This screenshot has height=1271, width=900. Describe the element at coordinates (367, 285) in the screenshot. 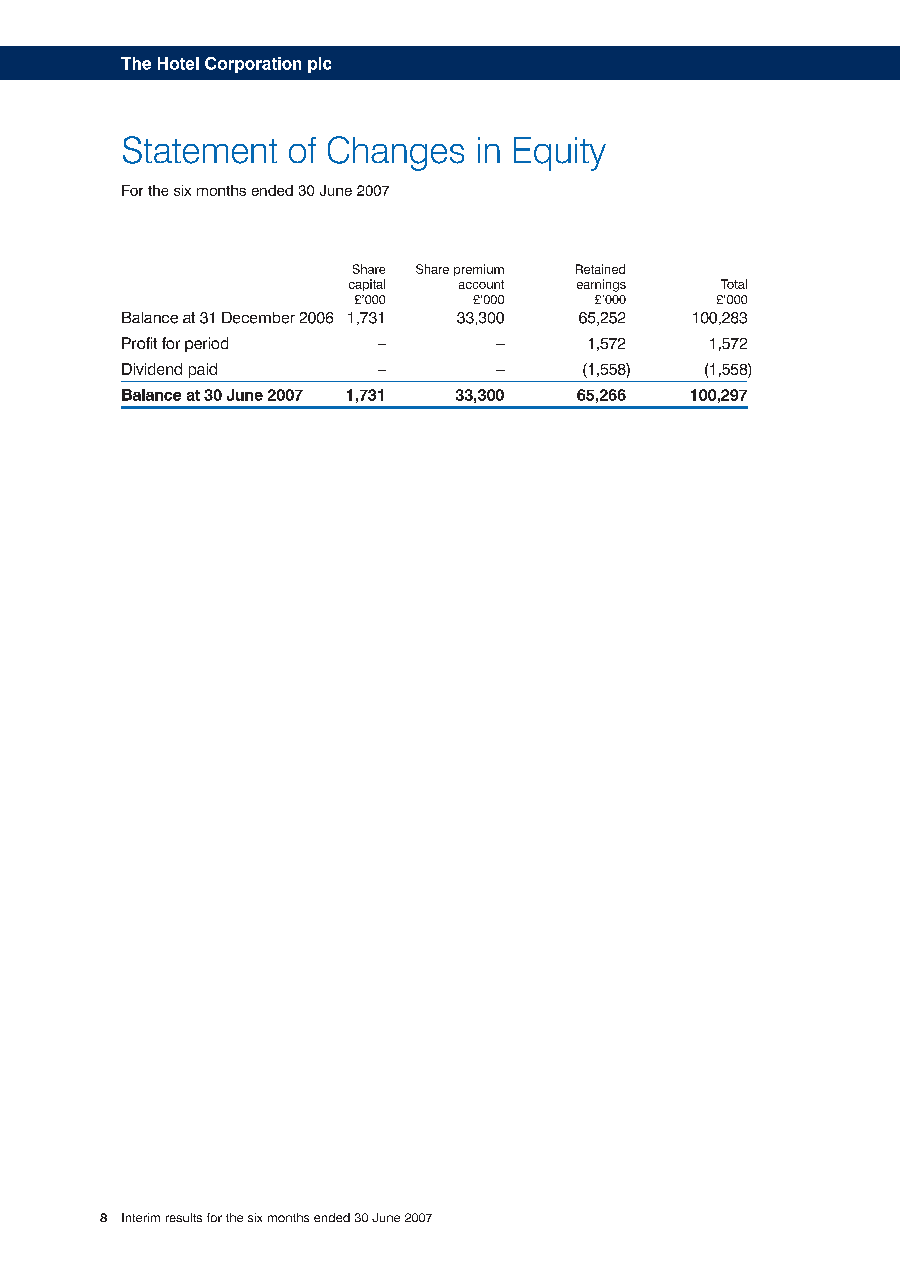

I see `capital` at that location.
